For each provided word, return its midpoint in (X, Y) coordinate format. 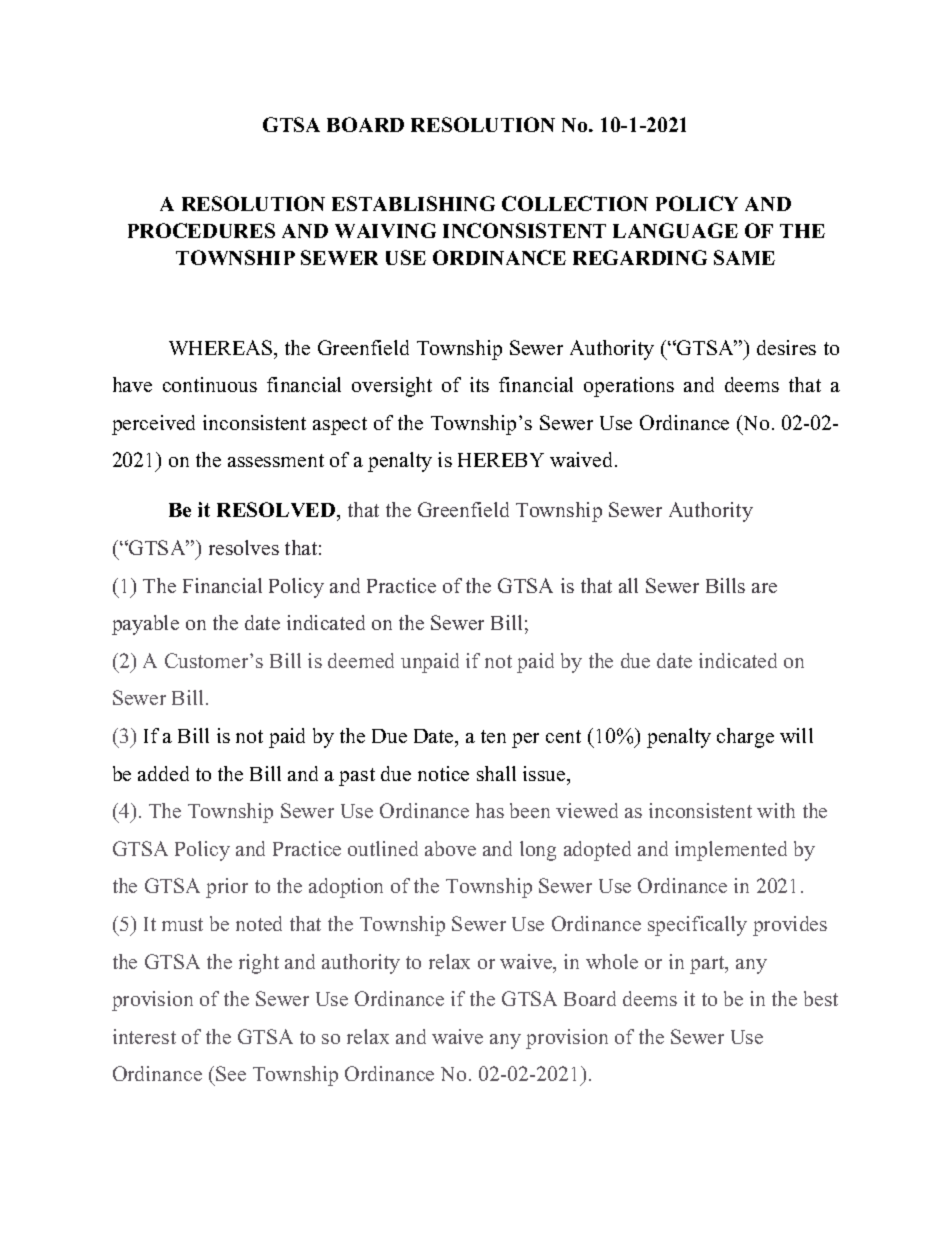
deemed (361, 660)
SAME (744, 257)
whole (612, 961)
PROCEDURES (201, 230)
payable (145, 625)
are (764, 588)
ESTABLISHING (413, 203)
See (231, 1073)
